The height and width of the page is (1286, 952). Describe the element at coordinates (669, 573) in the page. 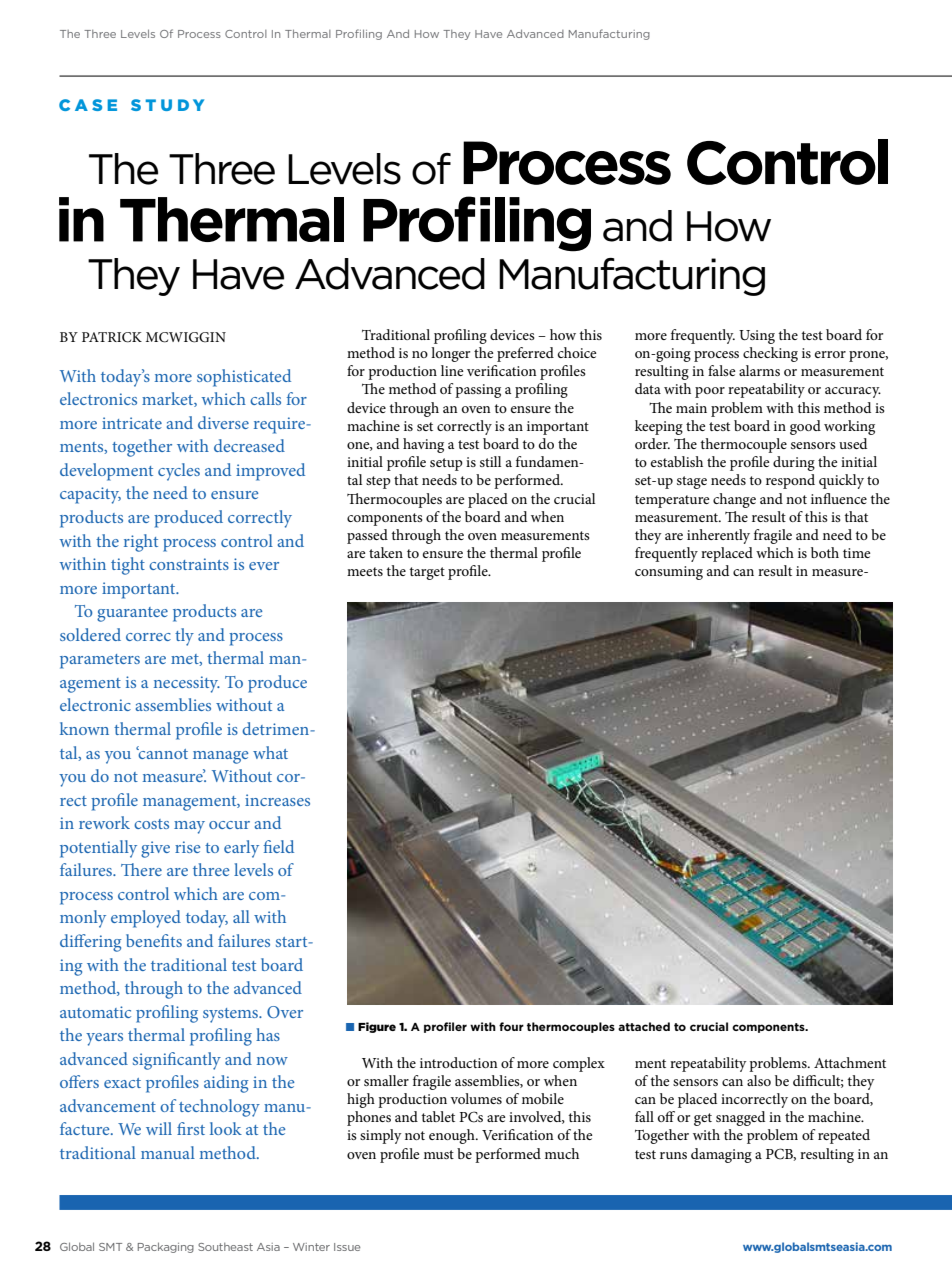

I see `consuming` at that location.
